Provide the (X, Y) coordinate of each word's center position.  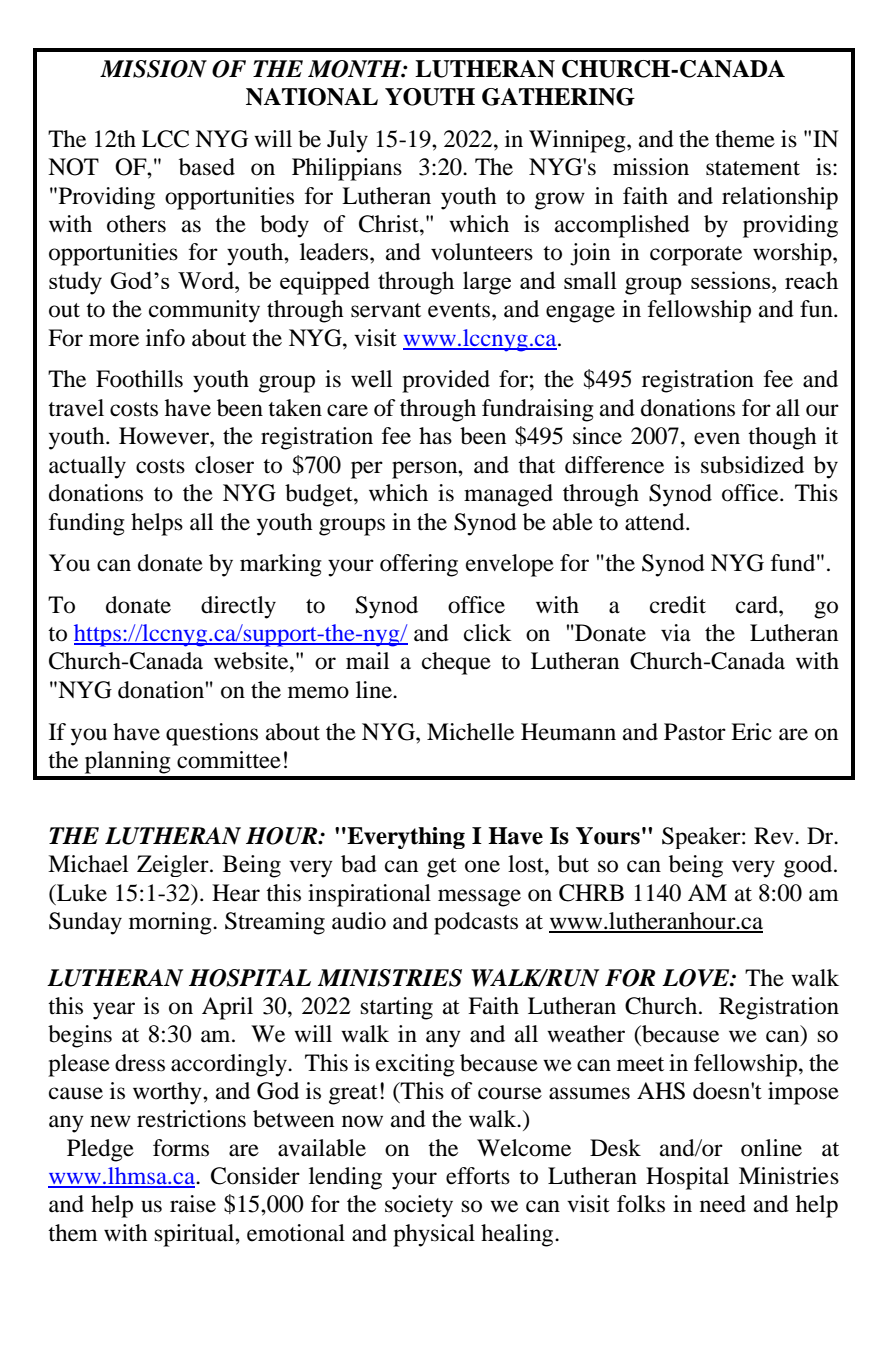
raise (193, 1204)
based (207, 167)
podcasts (476, 923)
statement (753, 168)
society (419, 1206)
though (782, 438)
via (676, 633)
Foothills (139, 379)
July (347, 141)
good (809, 866)
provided (446, 381)
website (252, 661)
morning (171, 923)
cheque (456, 663)
